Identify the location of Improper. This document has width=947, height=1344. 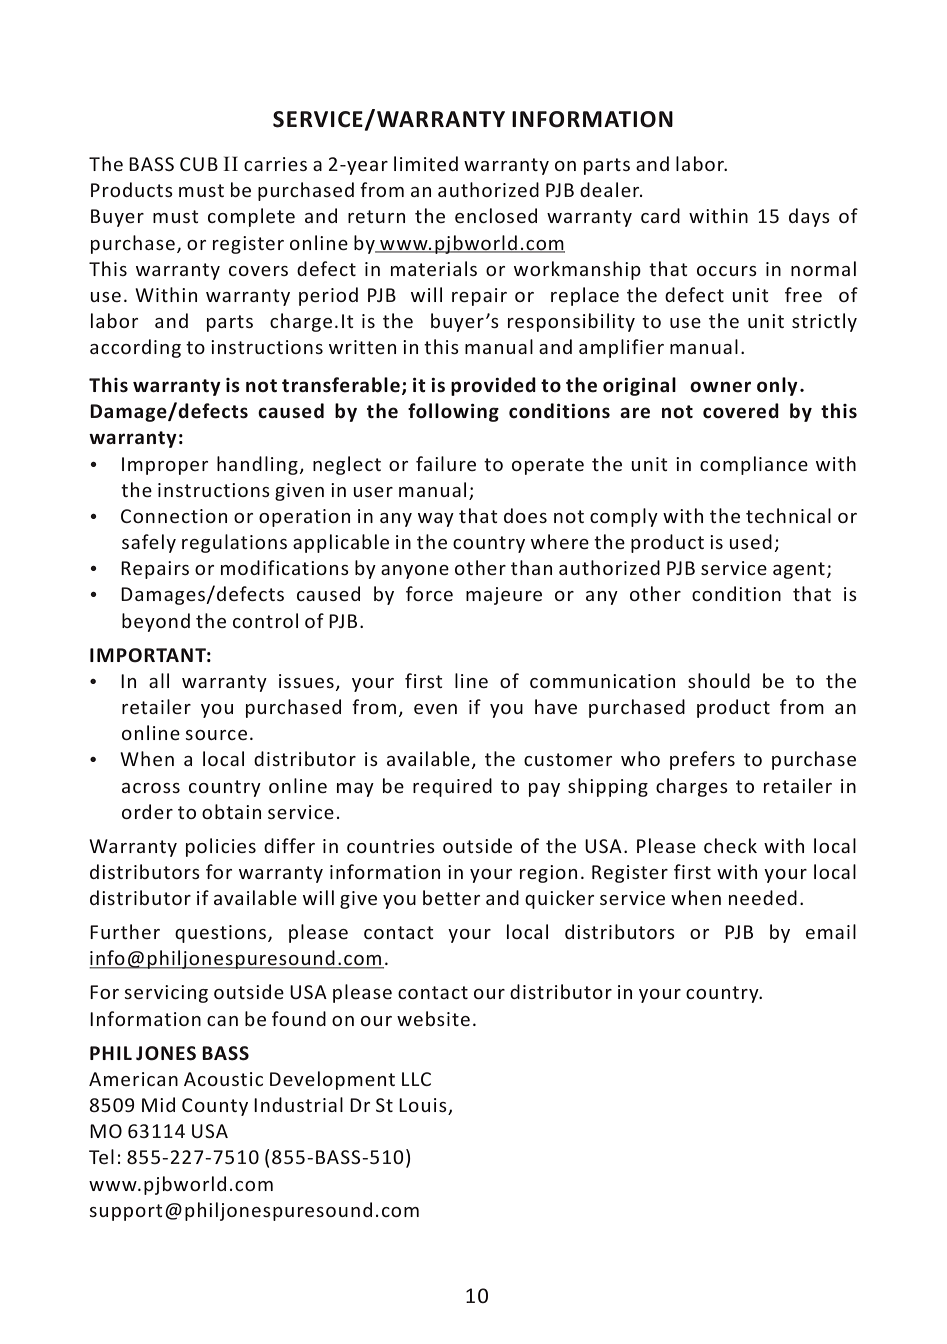
(165, 466).
